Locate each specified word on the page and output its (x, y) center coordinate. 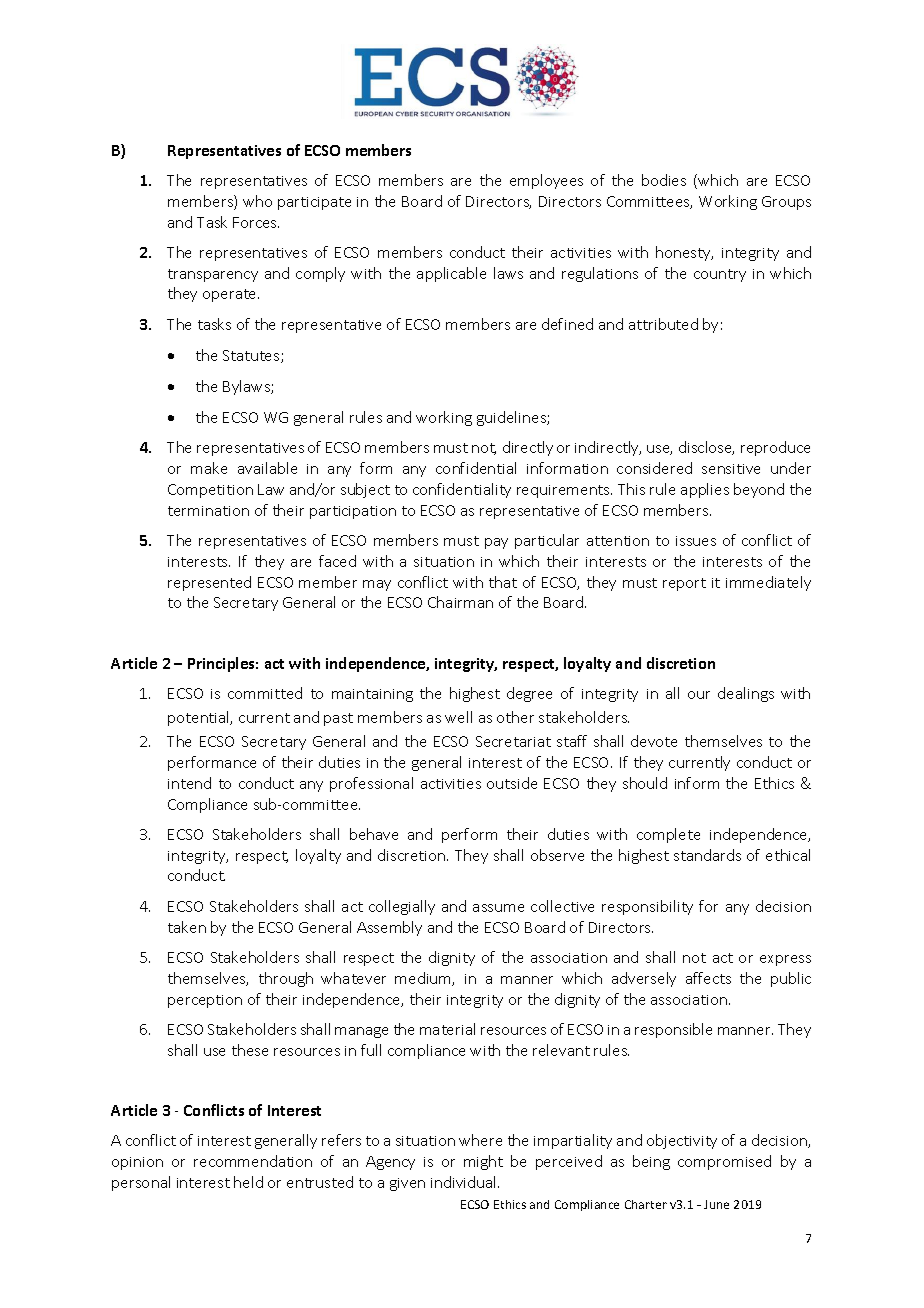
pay (496, 543)
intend (189, 783)
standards (707, 855)
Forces (256, 222)
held (248, 1182)
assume (498, 908)
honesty (684, 253)
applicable (451, 274)
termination (208, 511)
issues (696, 541)
